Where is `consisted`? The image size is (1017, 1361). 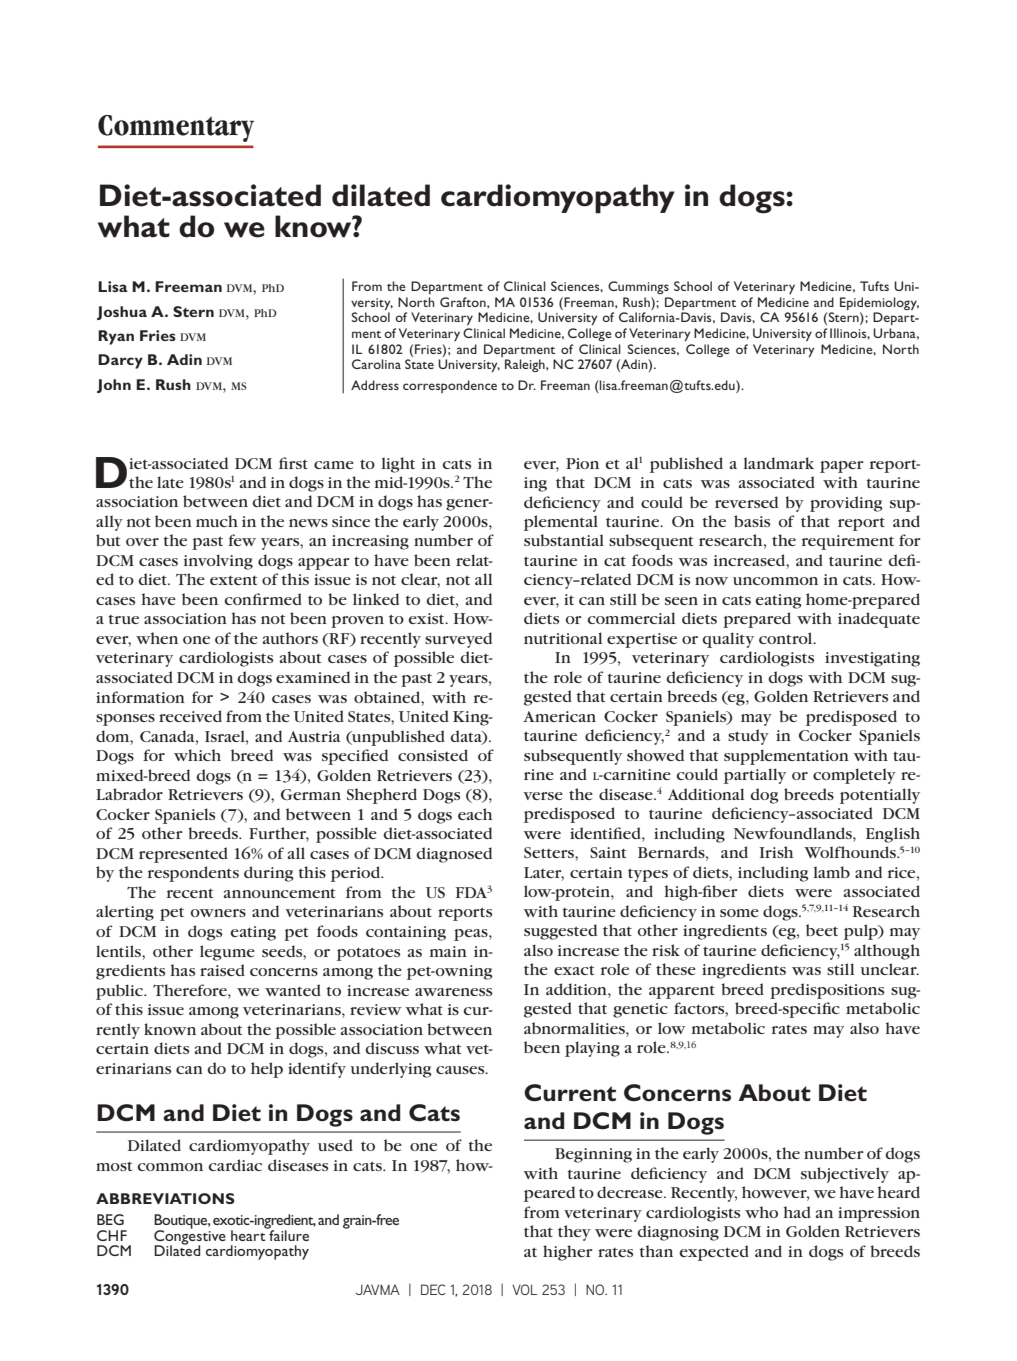 consisted is located at coordinates (433, 755).
